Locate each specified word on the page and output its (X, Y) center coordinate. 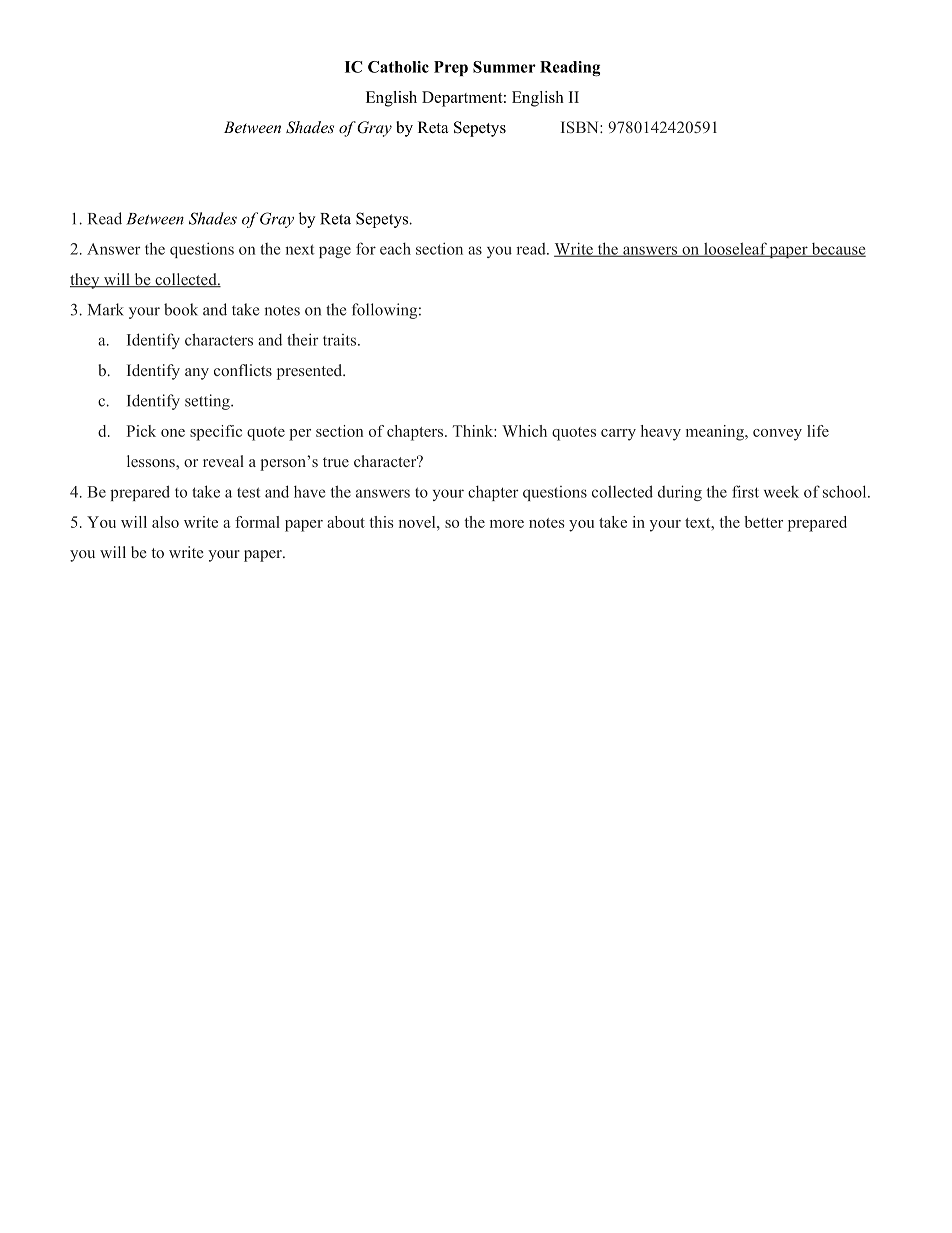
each (395, 249)
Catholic (398, 67)
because (837, 250)
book (181, 309)
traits (341, 340)
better (763, 522)
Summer (504, 67)
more (507, 524)
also (165, 522)
